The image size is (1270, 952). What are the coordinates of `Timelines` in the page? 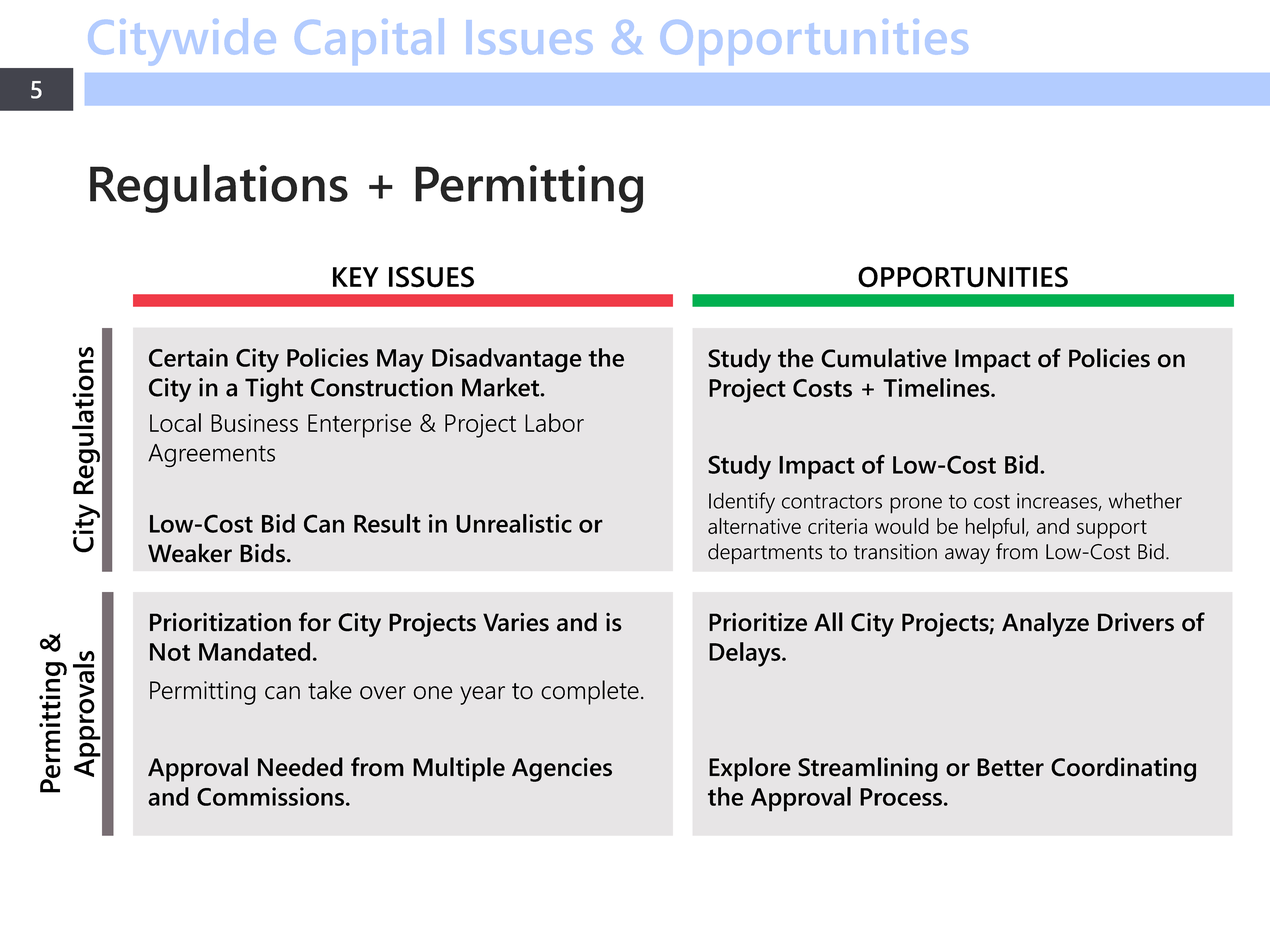 It's located at (937, 387).
